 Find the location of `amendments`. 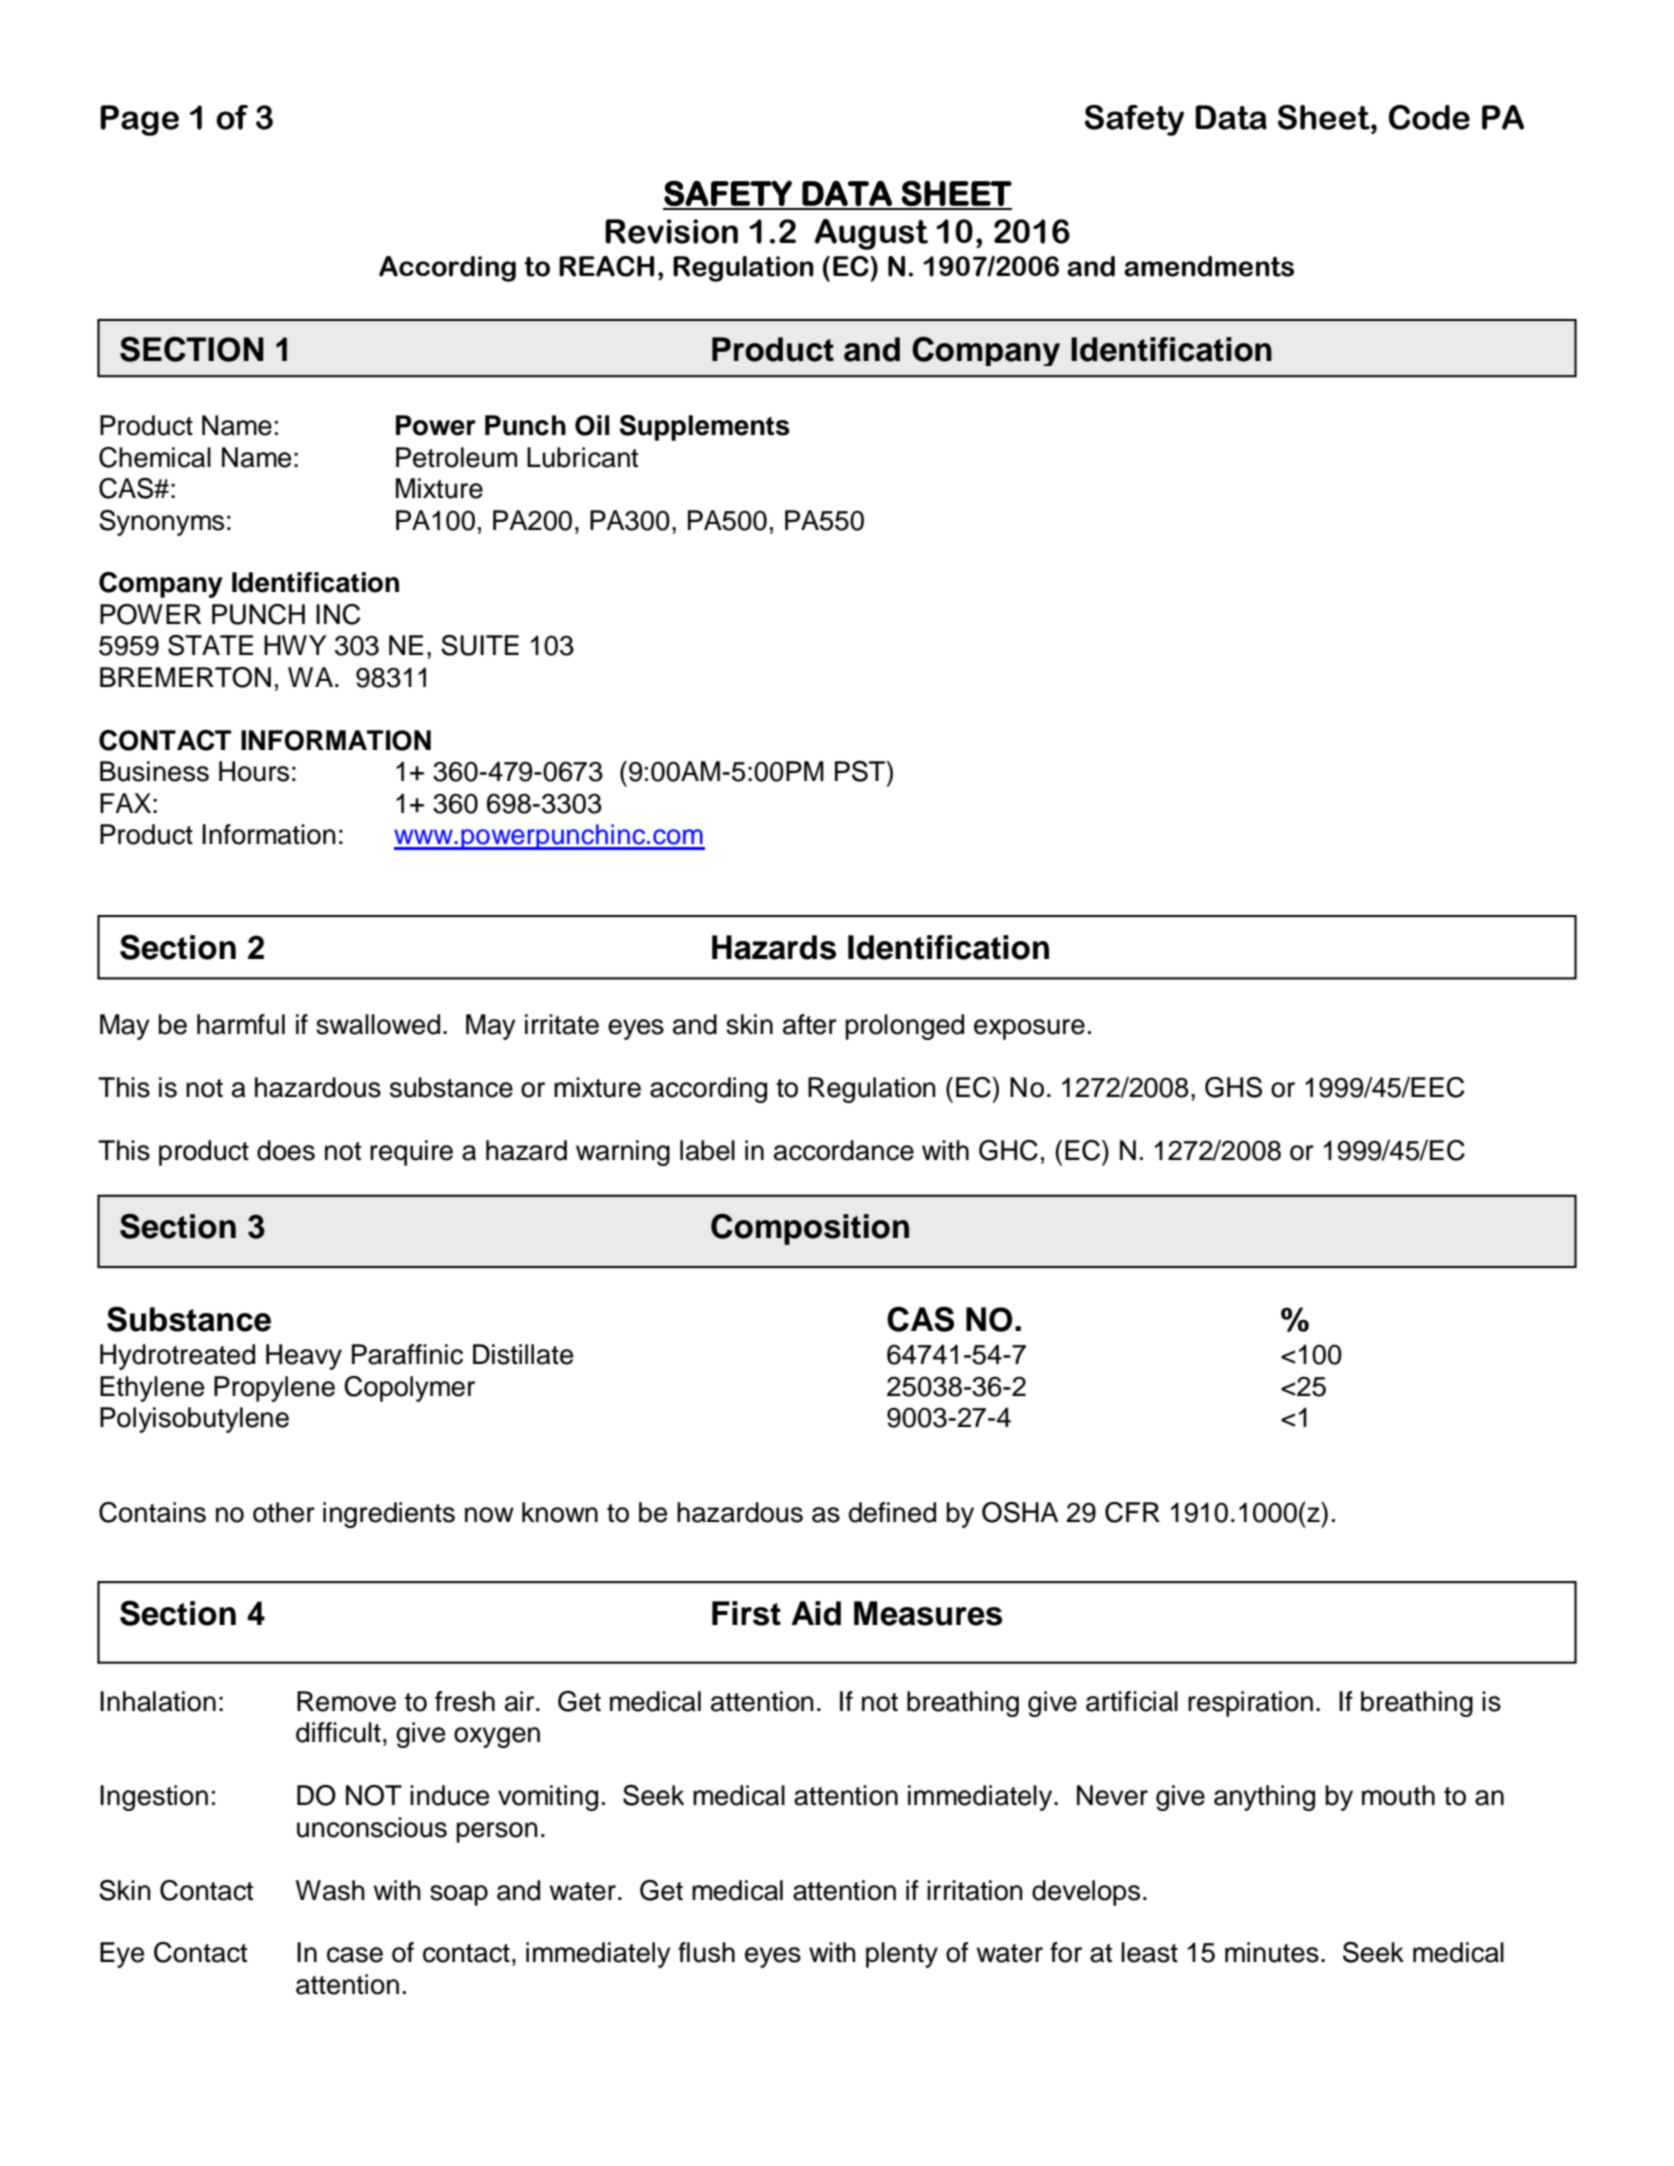

amendments is located at coordinates (1209, 266).
